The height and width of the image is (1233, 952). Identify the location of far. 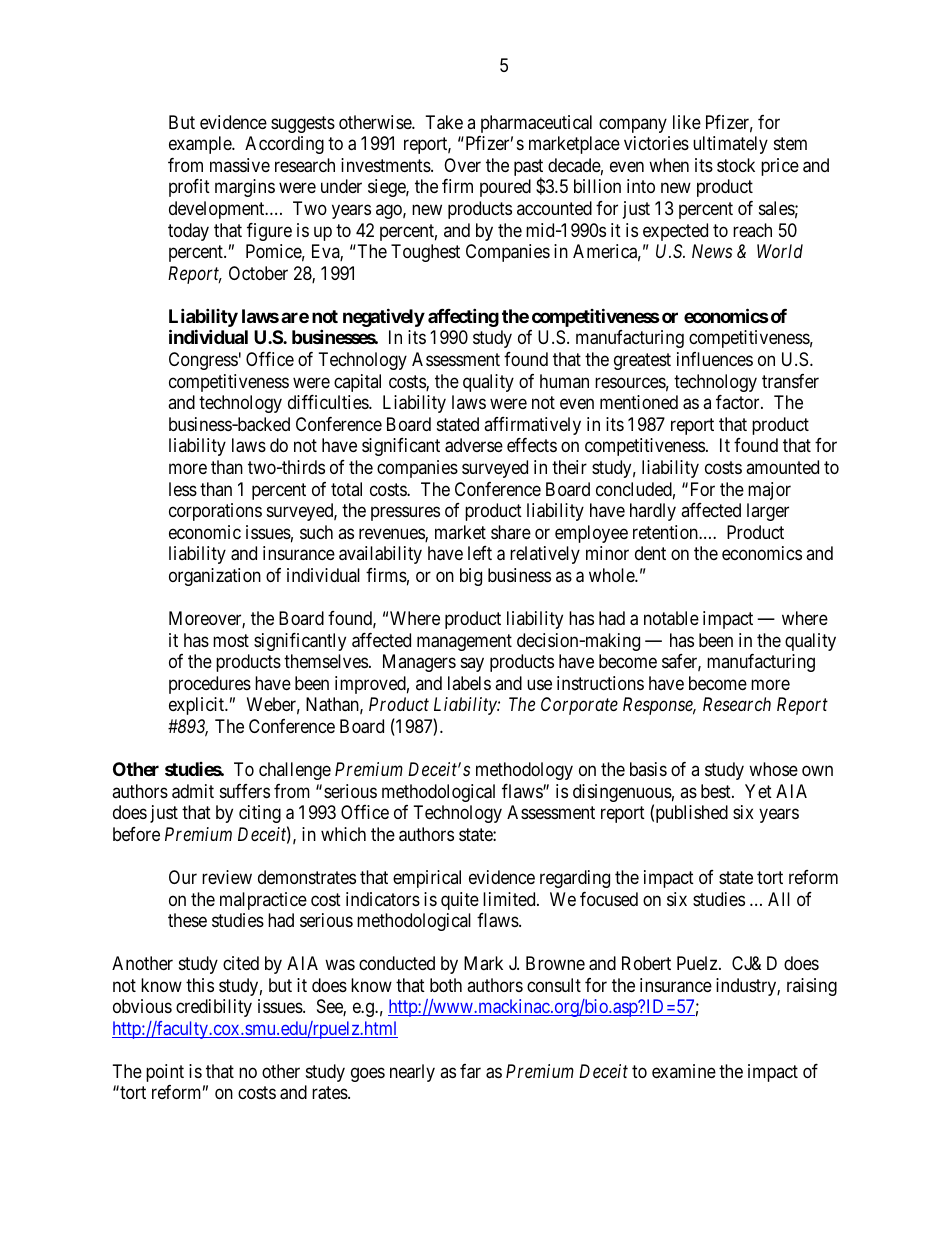
(470, 1071).
